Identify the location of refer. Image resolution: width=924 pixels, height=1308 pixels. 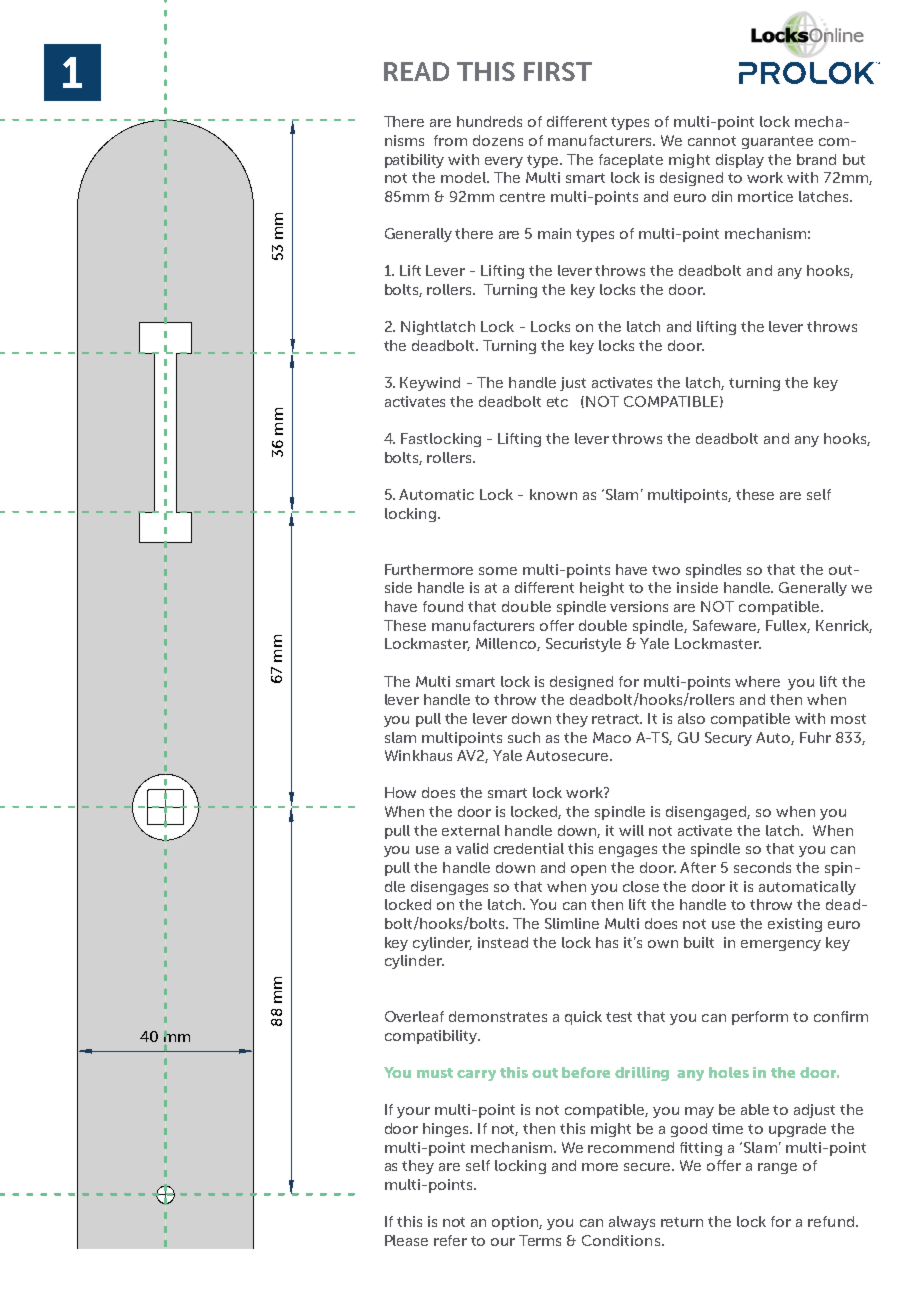
(450, 1240).
